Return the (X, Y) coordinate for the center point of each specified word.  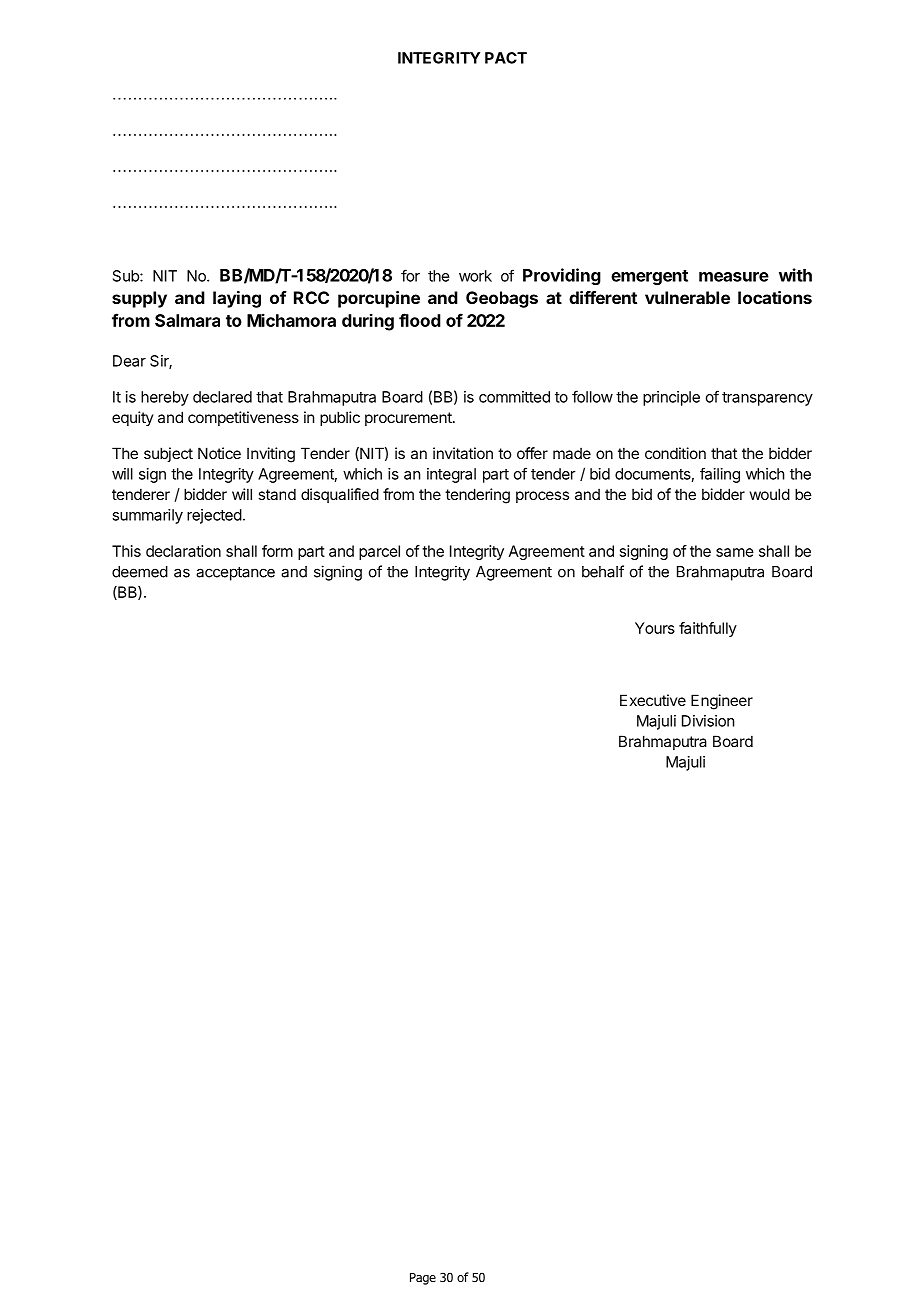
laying (237, 299)
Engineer (722, 702)
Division (708, 721)
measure (734, 277)
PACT (506, 58)
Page (423, 1279)
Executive (653, 700)
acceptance (235, 573)
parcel (379, 552)
